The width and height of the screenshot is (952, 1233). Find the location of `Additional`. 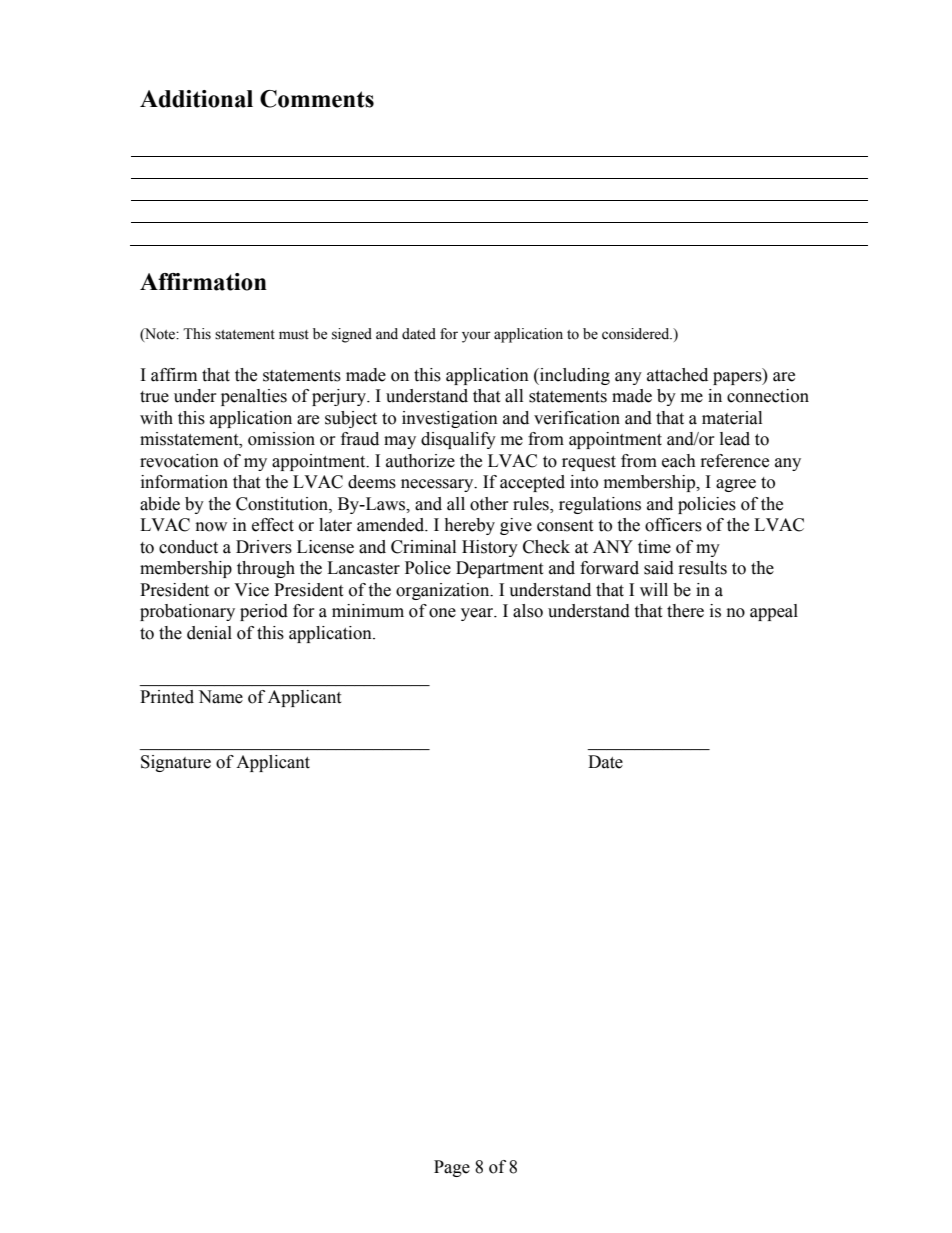

Additional is located at coordinates (196, 99).
